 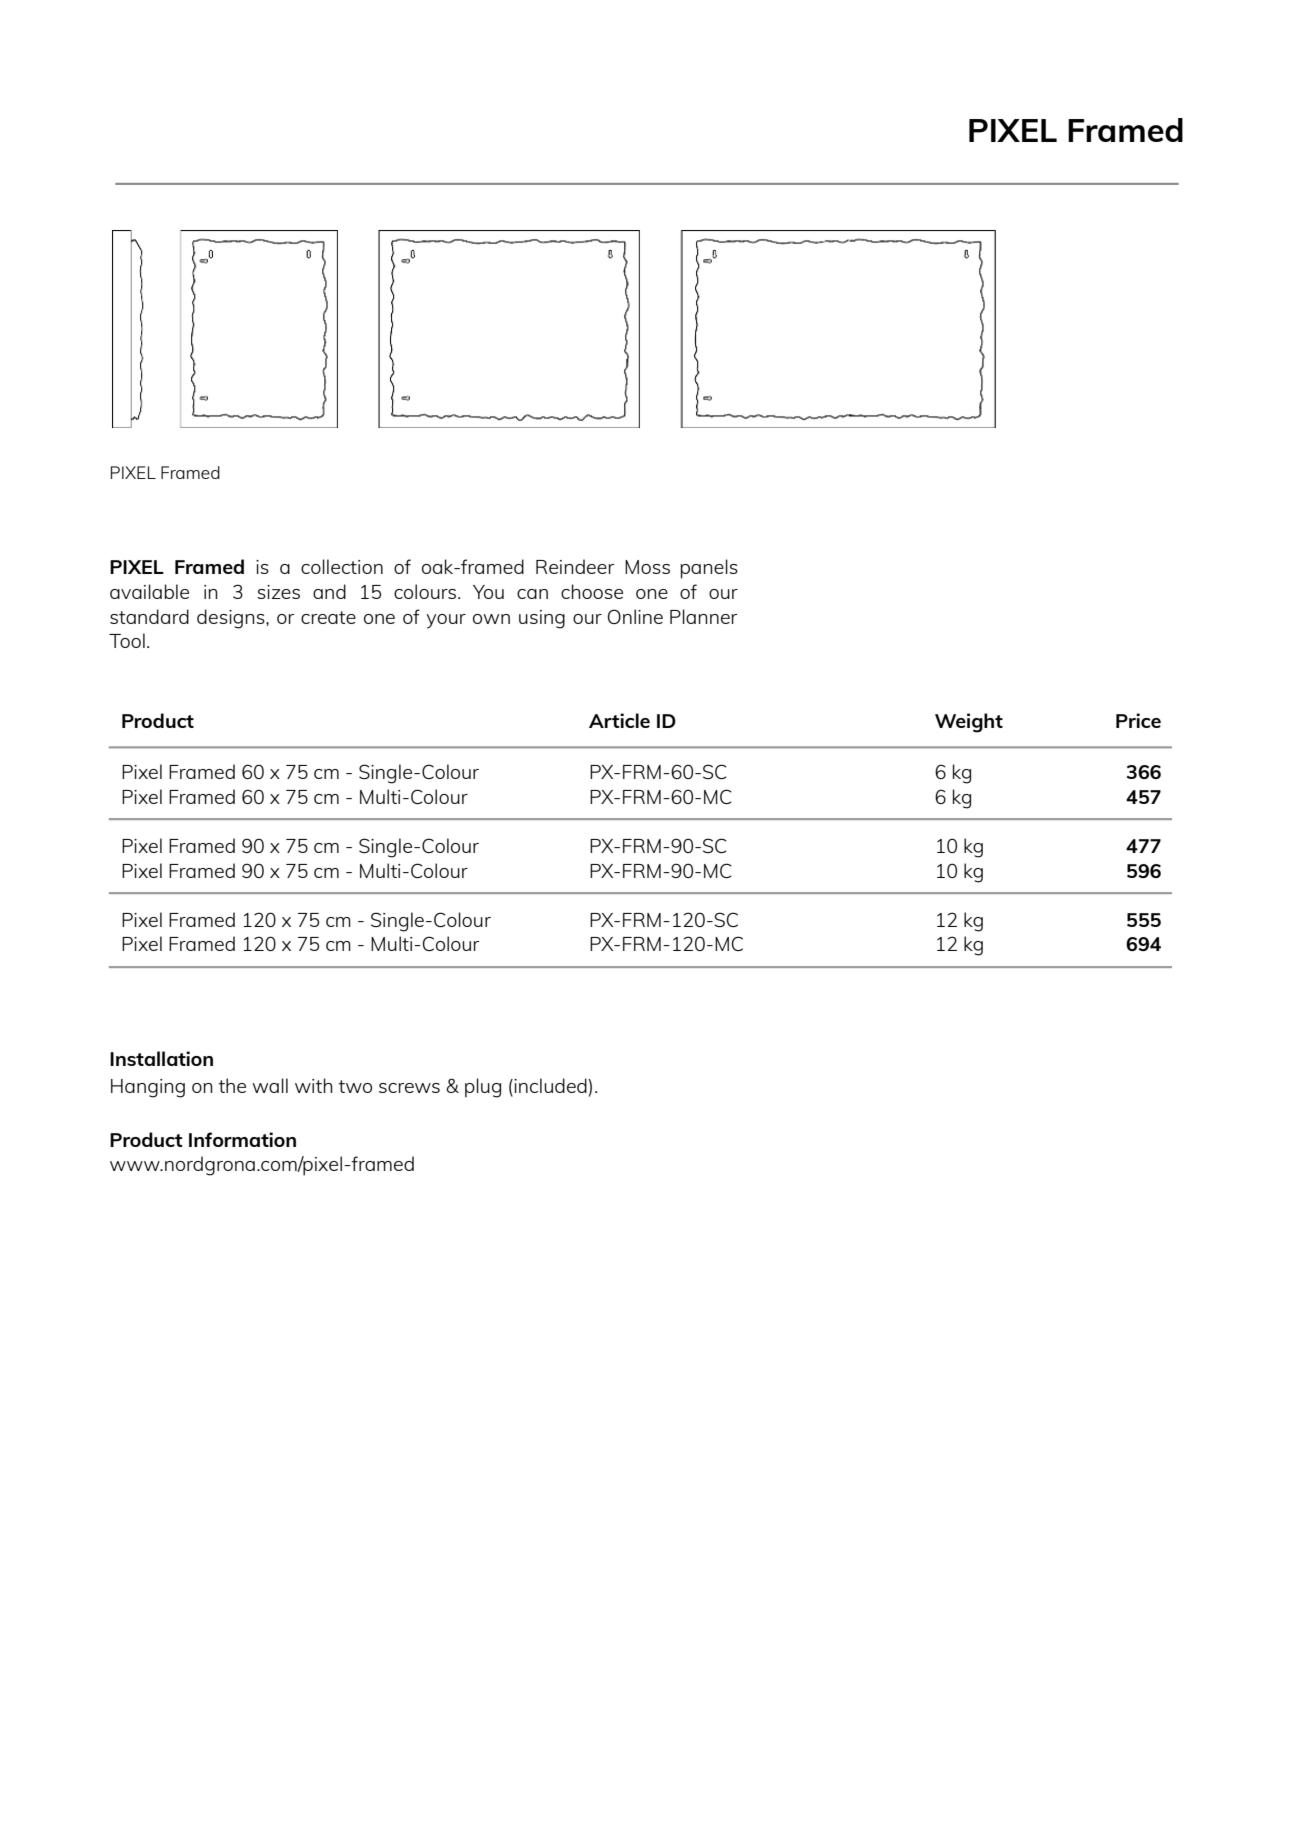 What do you see at coordinates (592, 591) in the document?
I see `choose` at bounding box center [592, 591].
